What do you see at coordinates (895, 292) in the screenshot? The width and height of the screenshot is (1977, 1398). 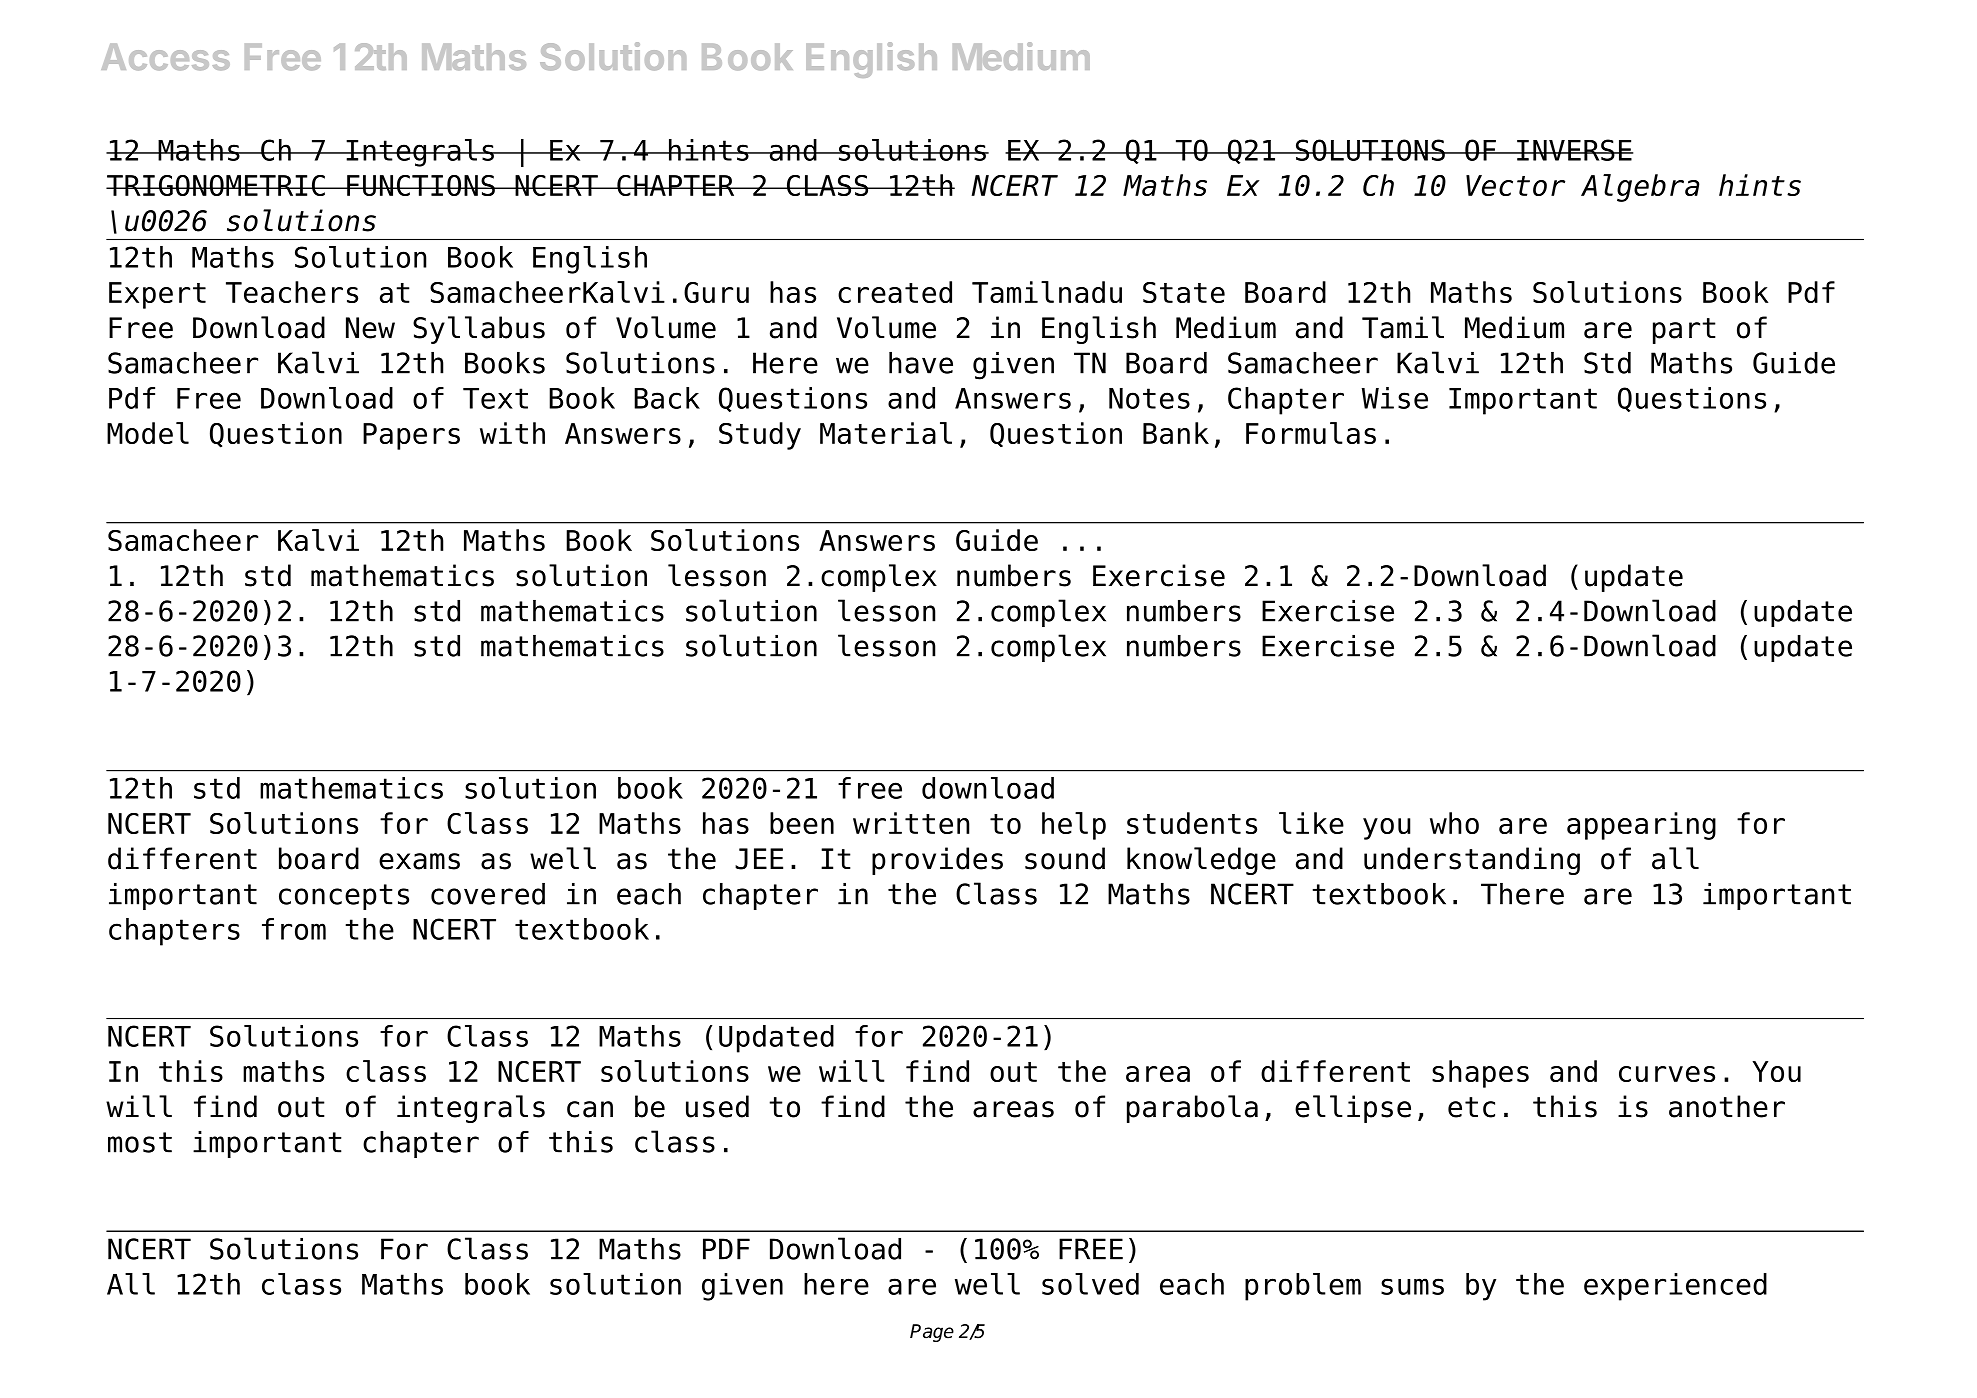 I see `created` at bounding box center [895, 292].
